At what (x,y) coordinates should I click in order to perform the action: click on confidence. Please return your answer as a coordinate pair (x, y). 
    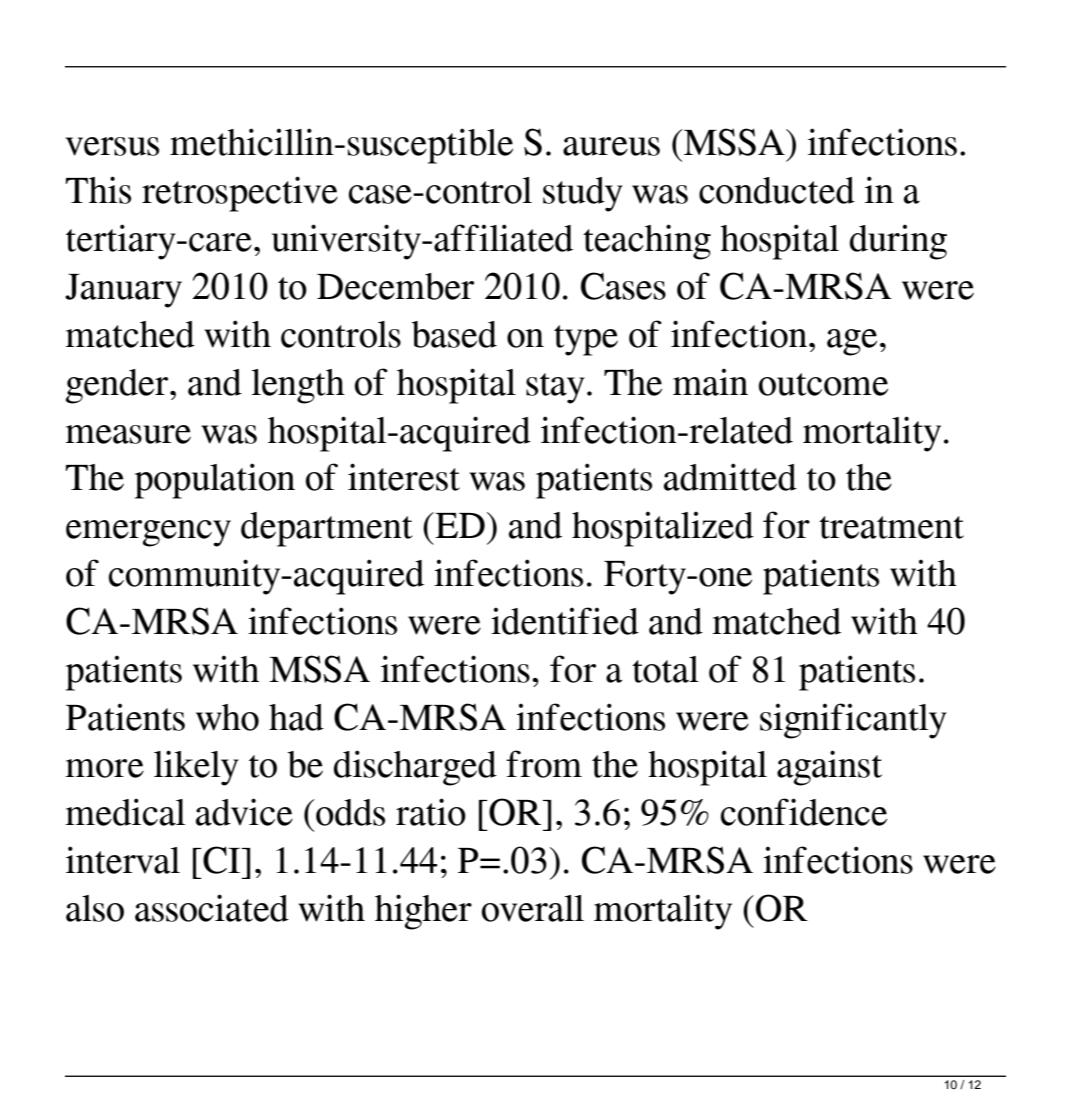
    Looking at the image, I should click on (804, 812).
